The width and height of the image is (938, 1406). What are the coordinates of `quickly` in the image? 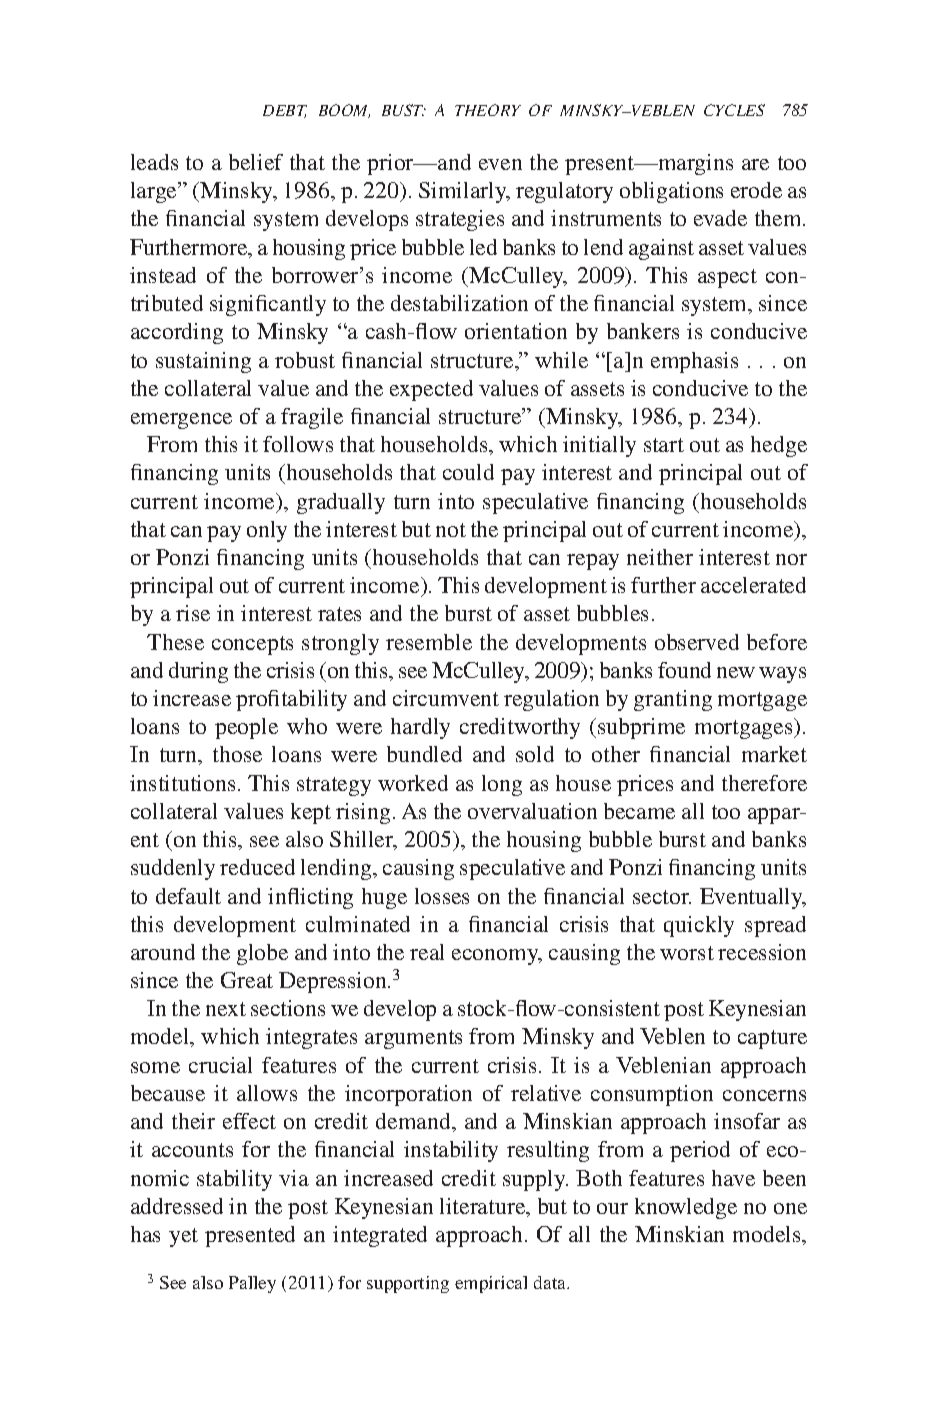 It's located at (699, 926).
